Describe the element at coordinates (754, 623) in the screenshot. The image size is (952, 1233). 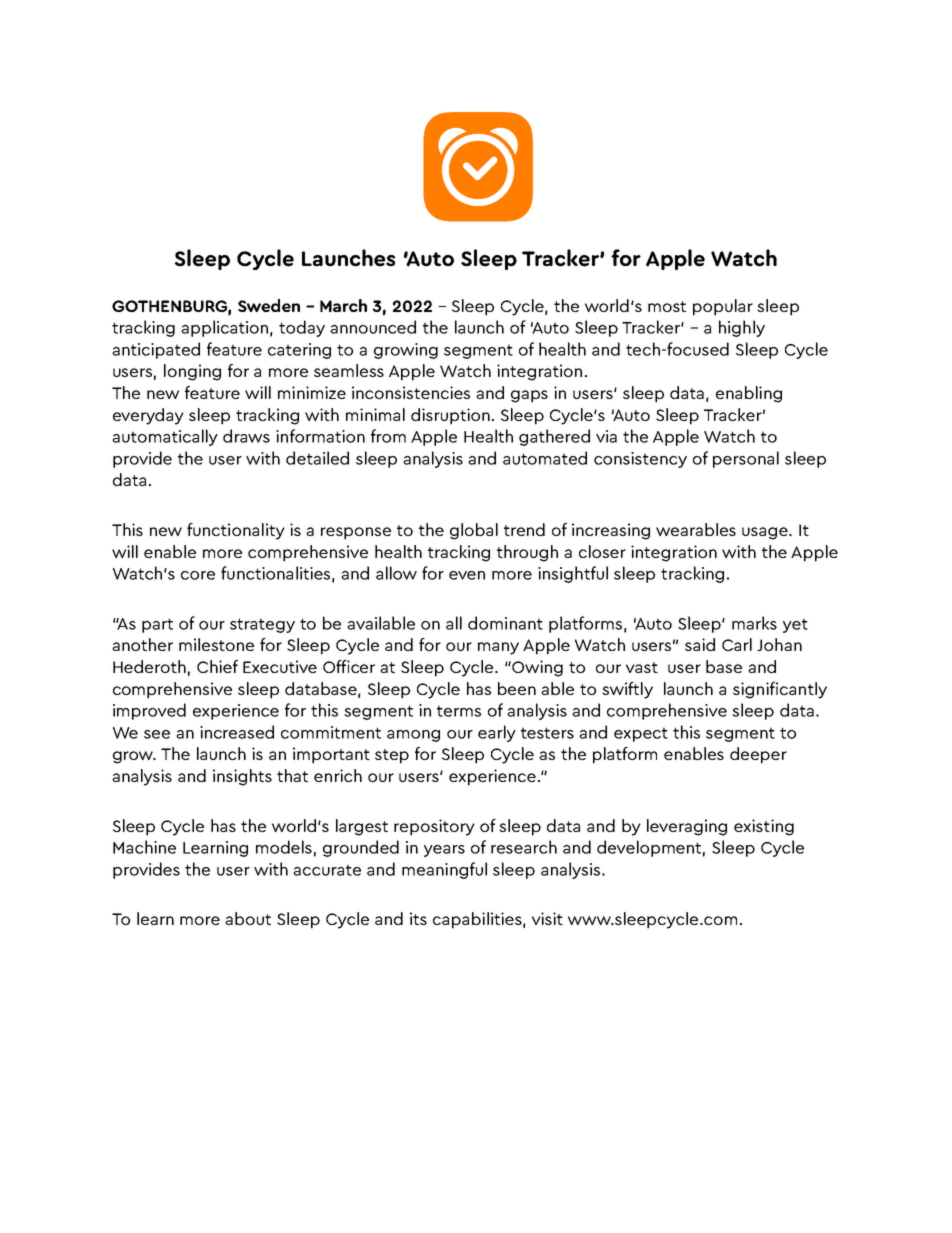
I see `marks` at that location.
